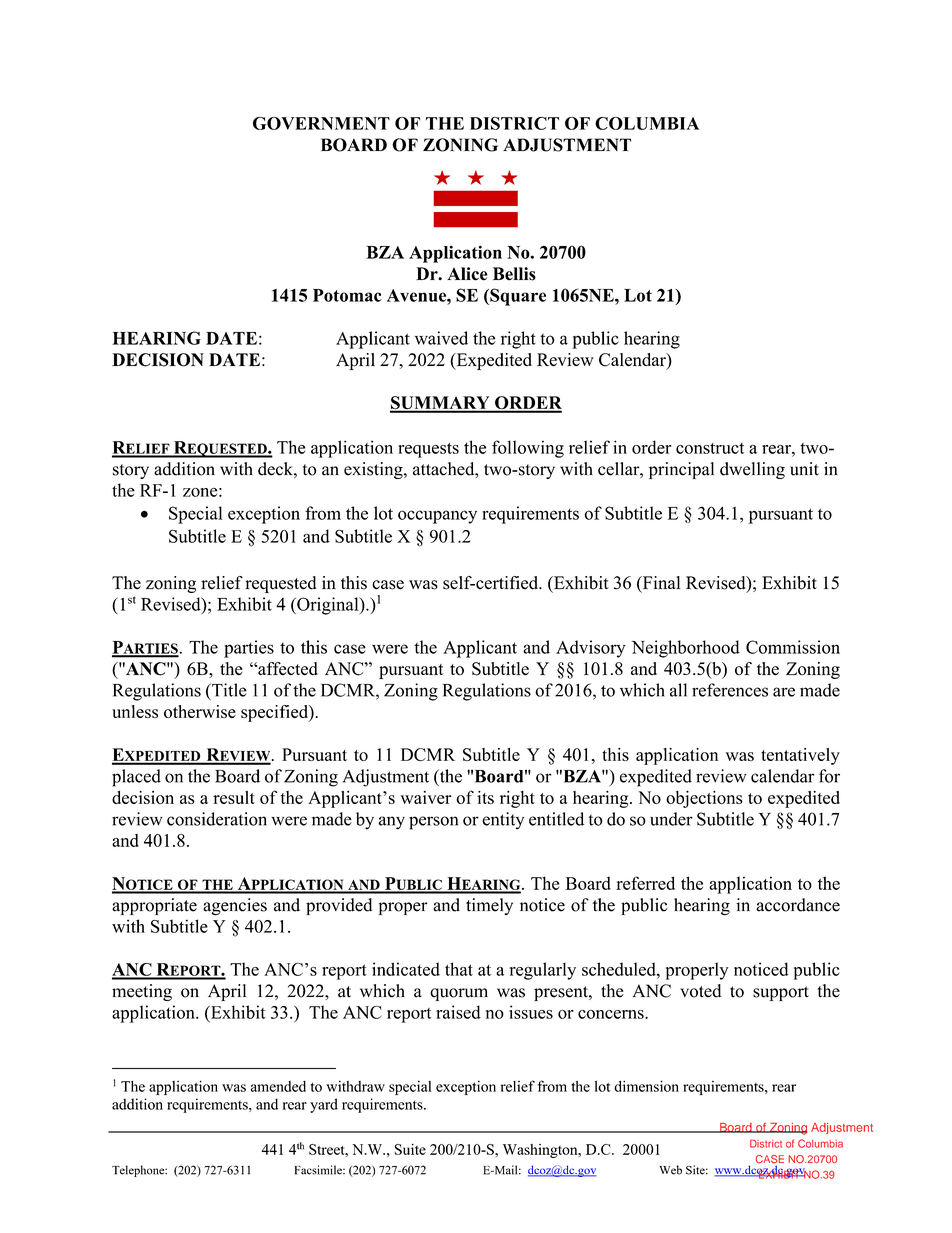 The width and height of the image is (952, 1233). Describe the element at coordinates (704, 799) in the image. I see `objections` at that location.
